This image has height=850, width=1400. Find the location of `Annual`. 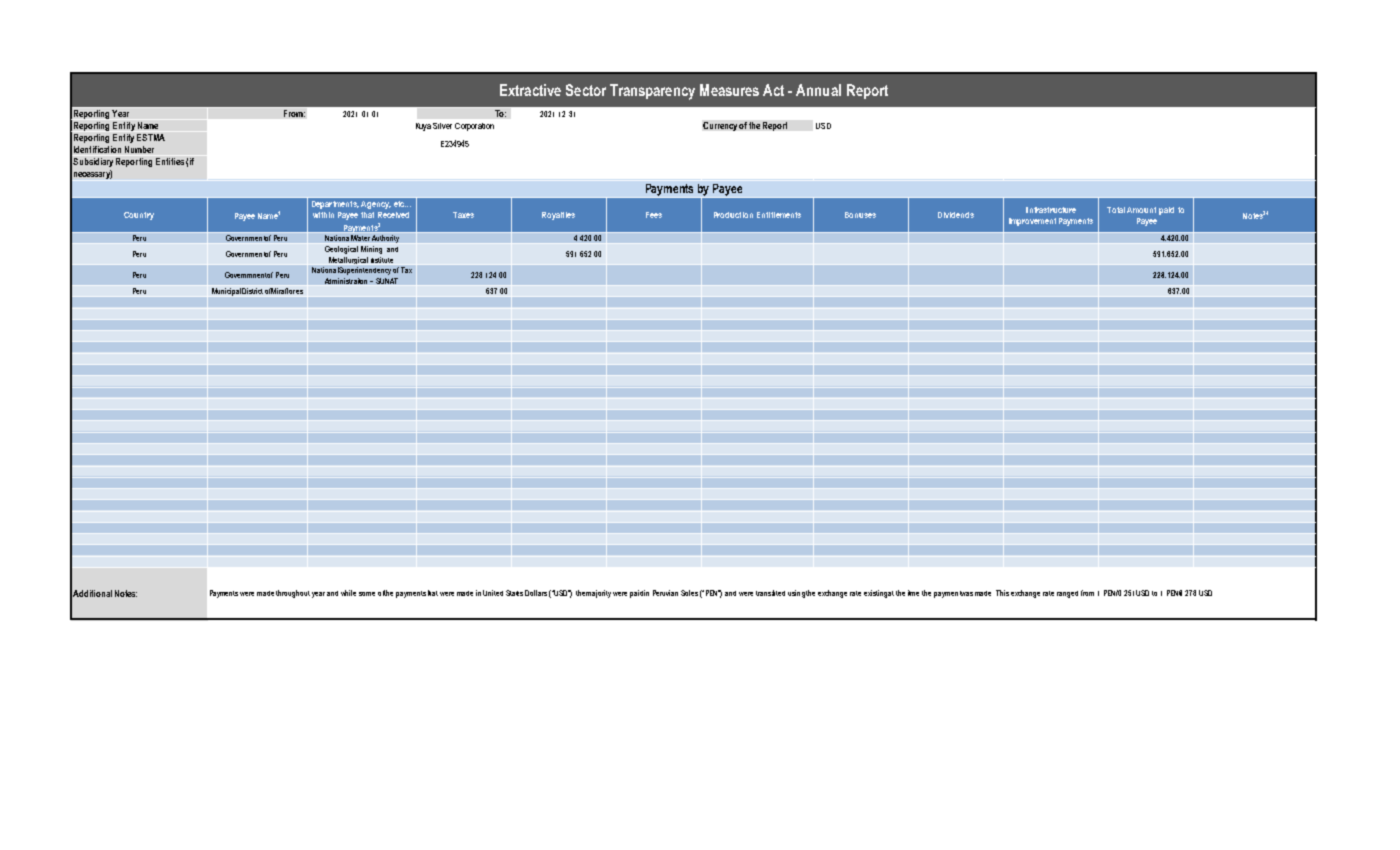

Annual is located at coordinates (818, 90).
